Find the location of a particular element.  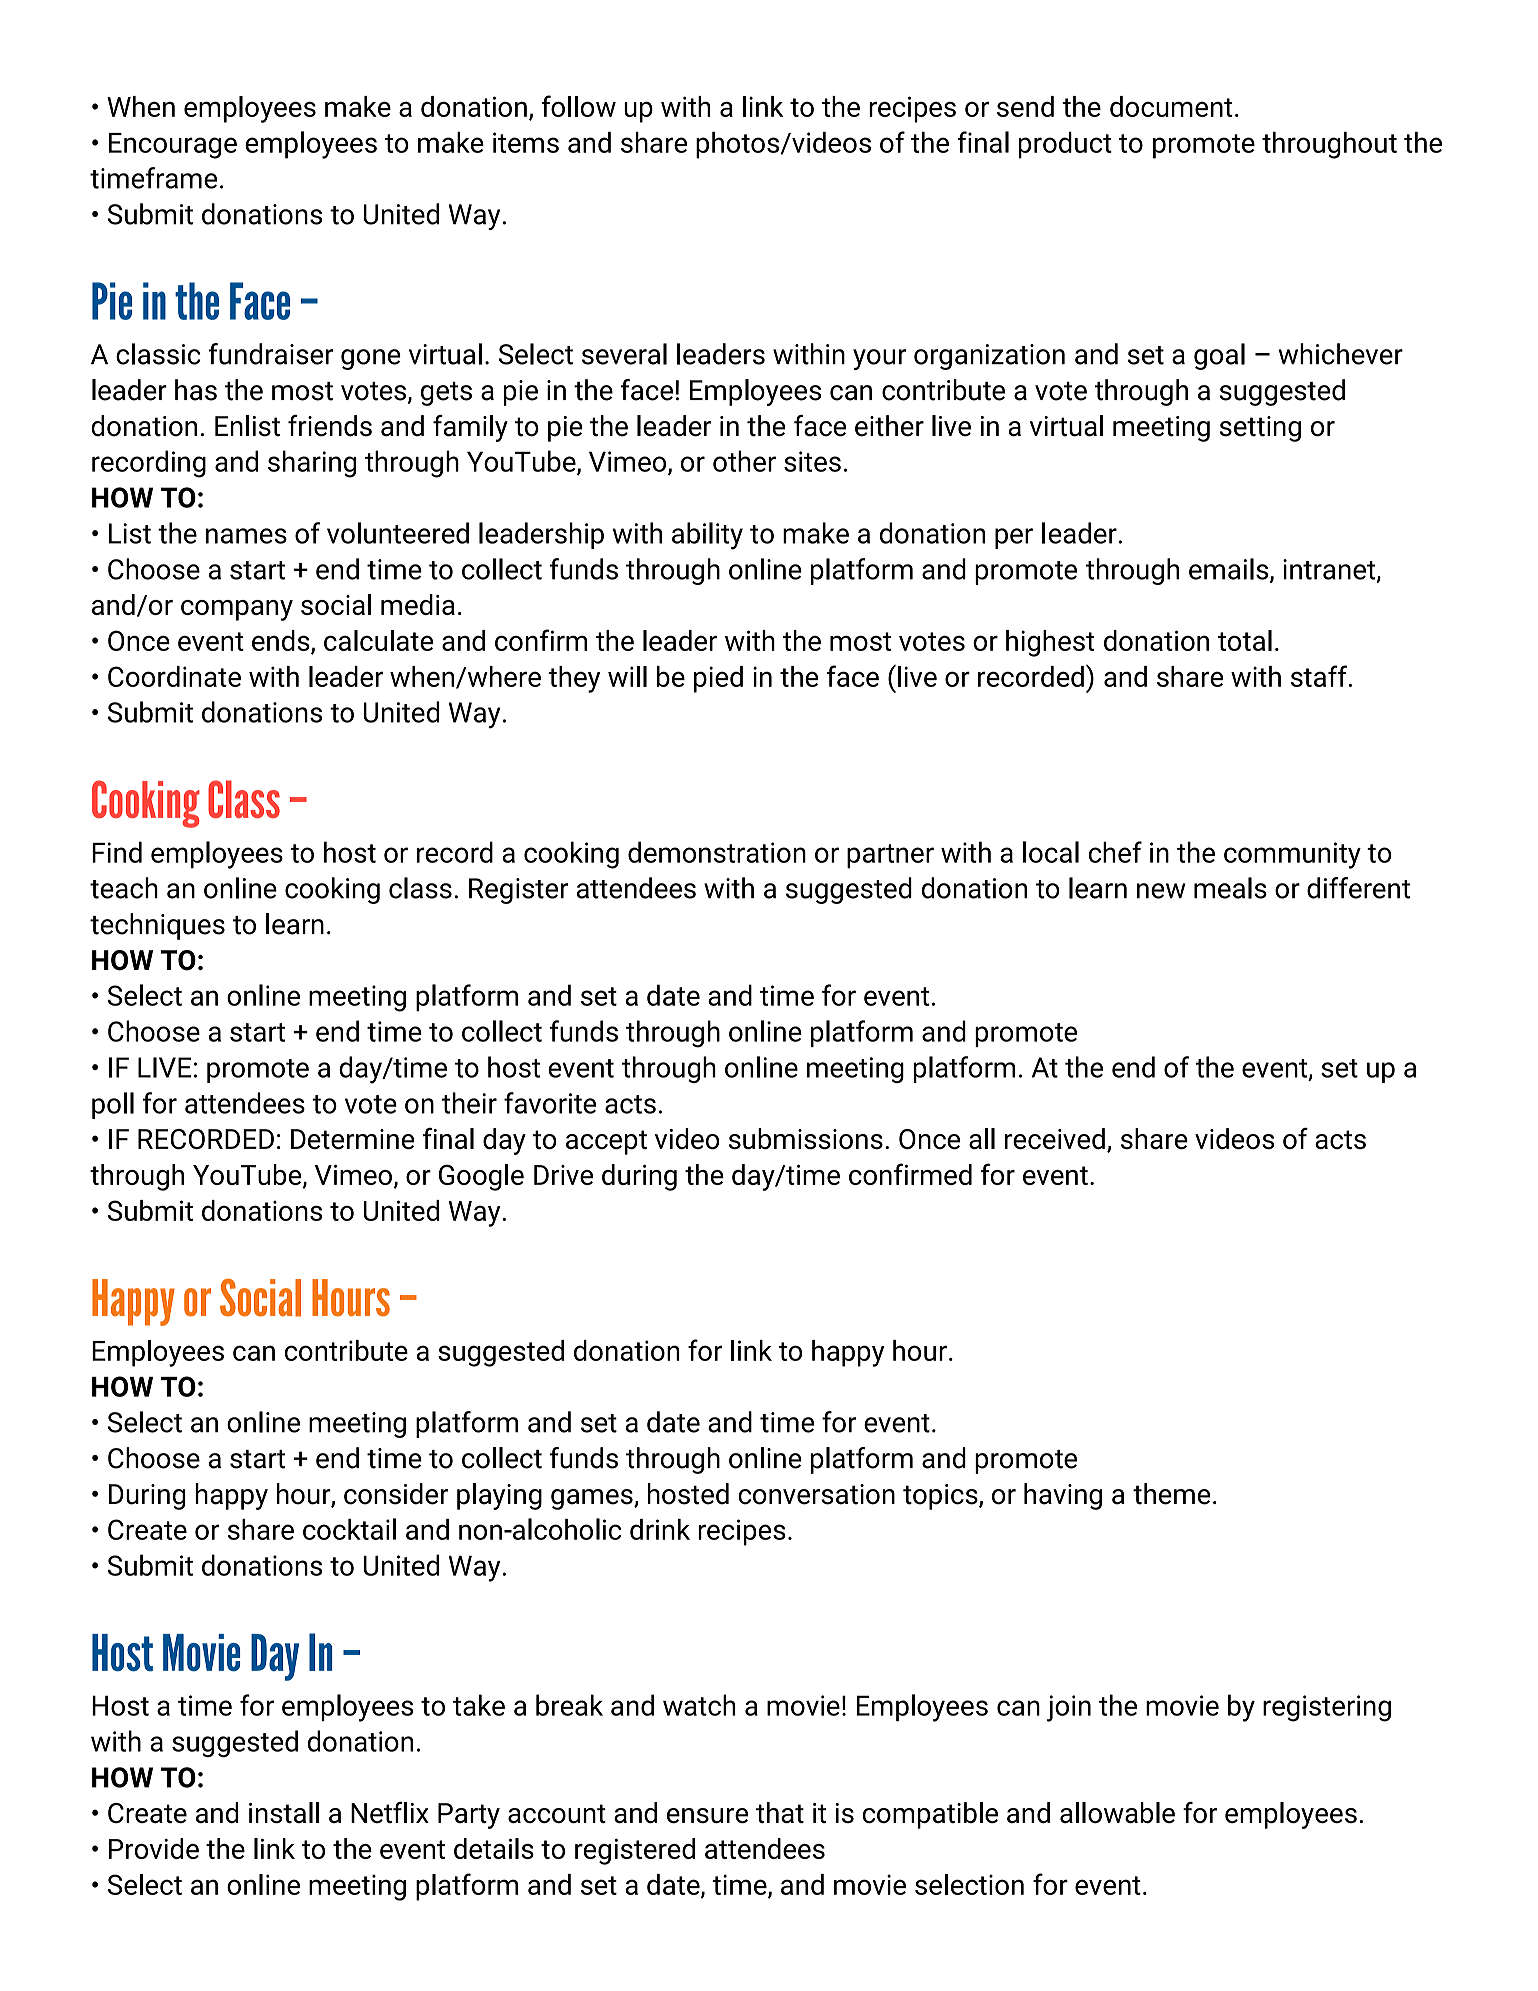

allowable is located at coordinates (1117, 1812).
